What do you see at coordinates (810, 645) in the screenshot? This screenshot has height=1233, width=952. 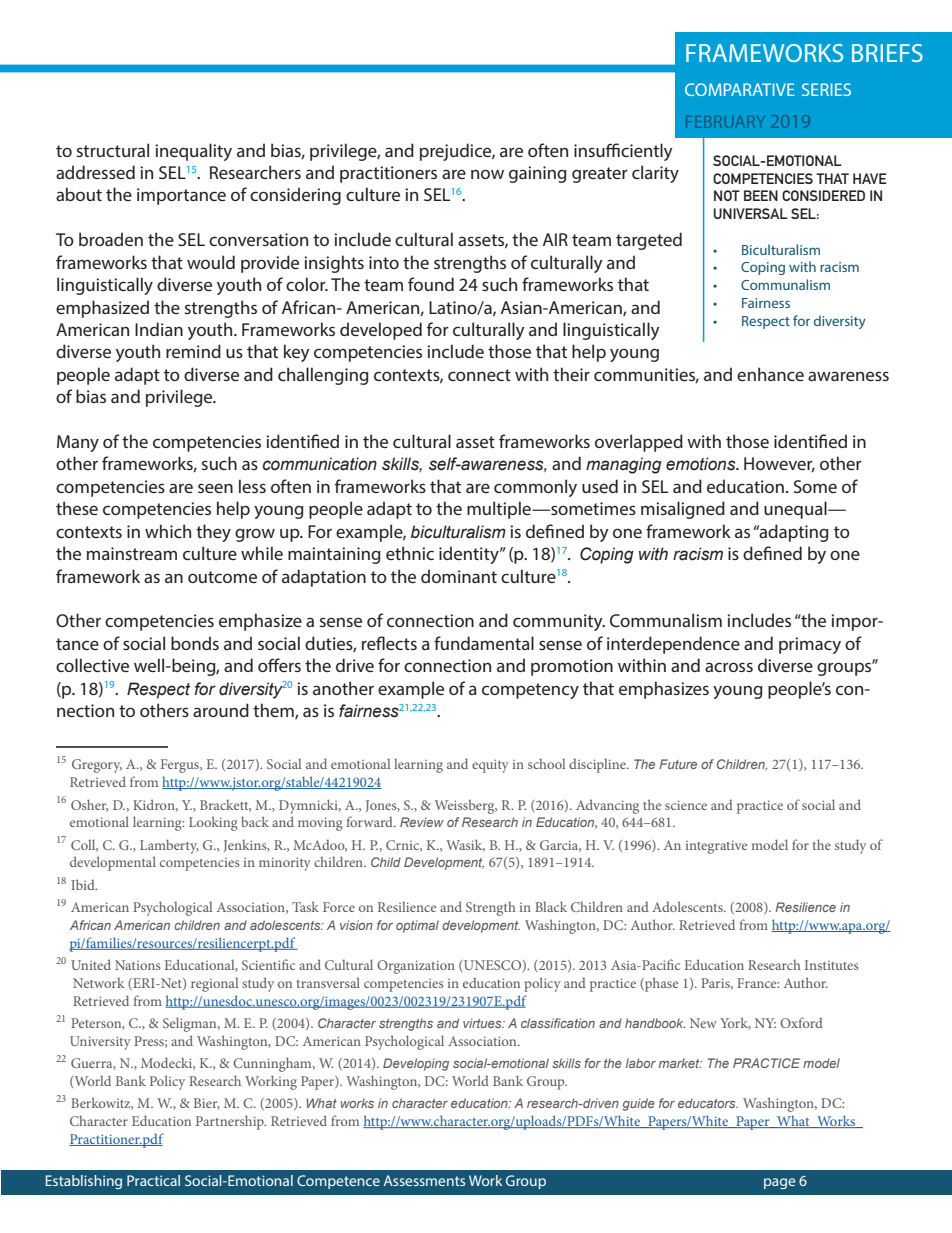 I see `primacy` at bounding box center [810, 645].
